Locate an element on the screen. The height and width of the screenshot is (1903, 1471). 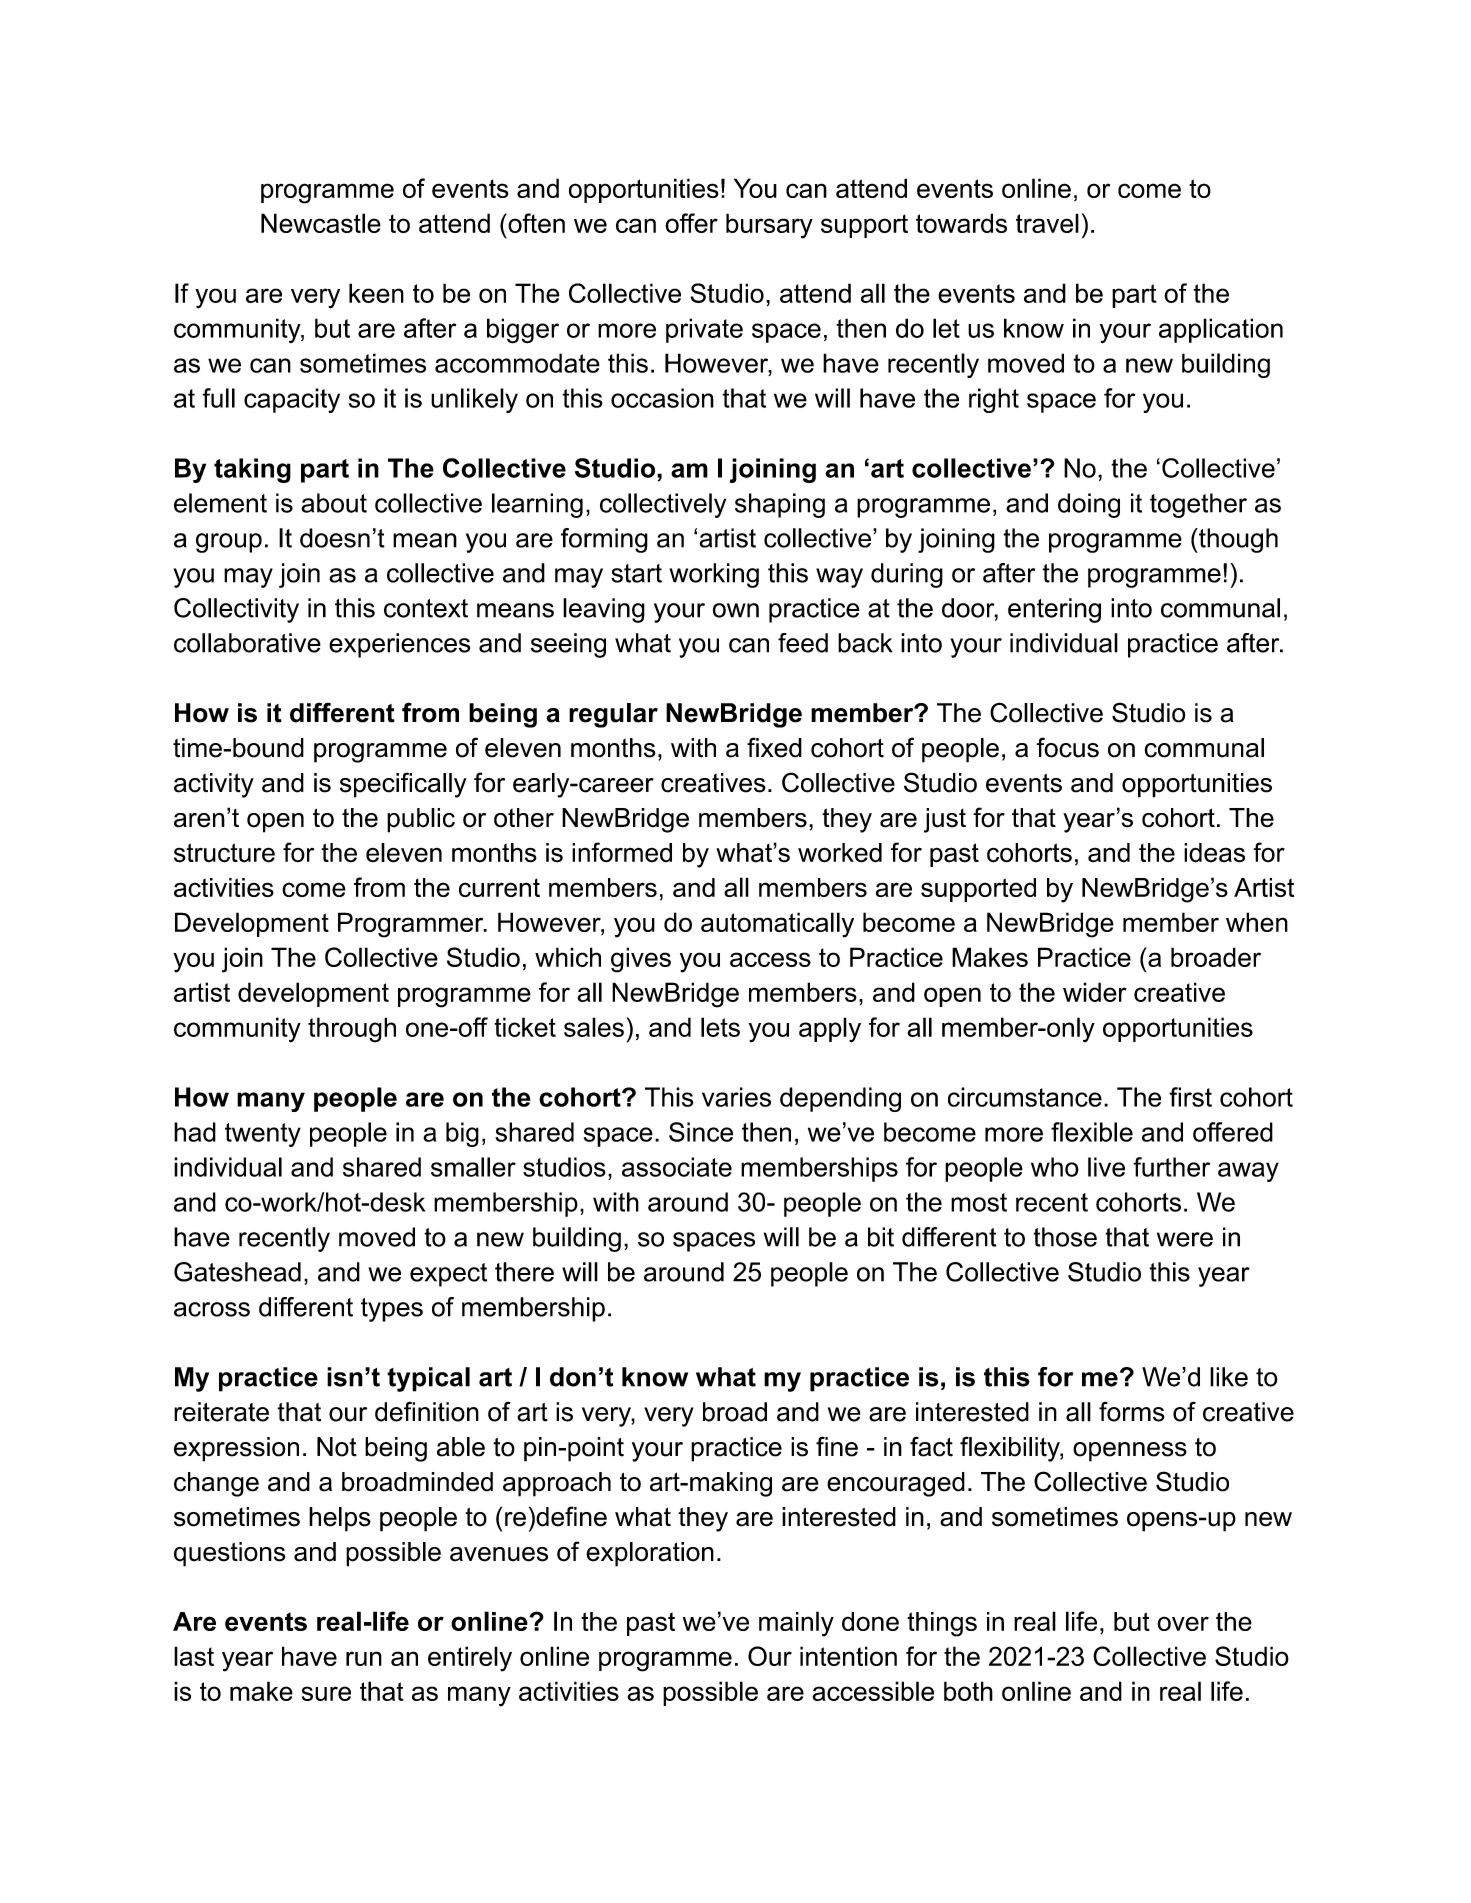
entering is located at coordinates (1054, 610).
